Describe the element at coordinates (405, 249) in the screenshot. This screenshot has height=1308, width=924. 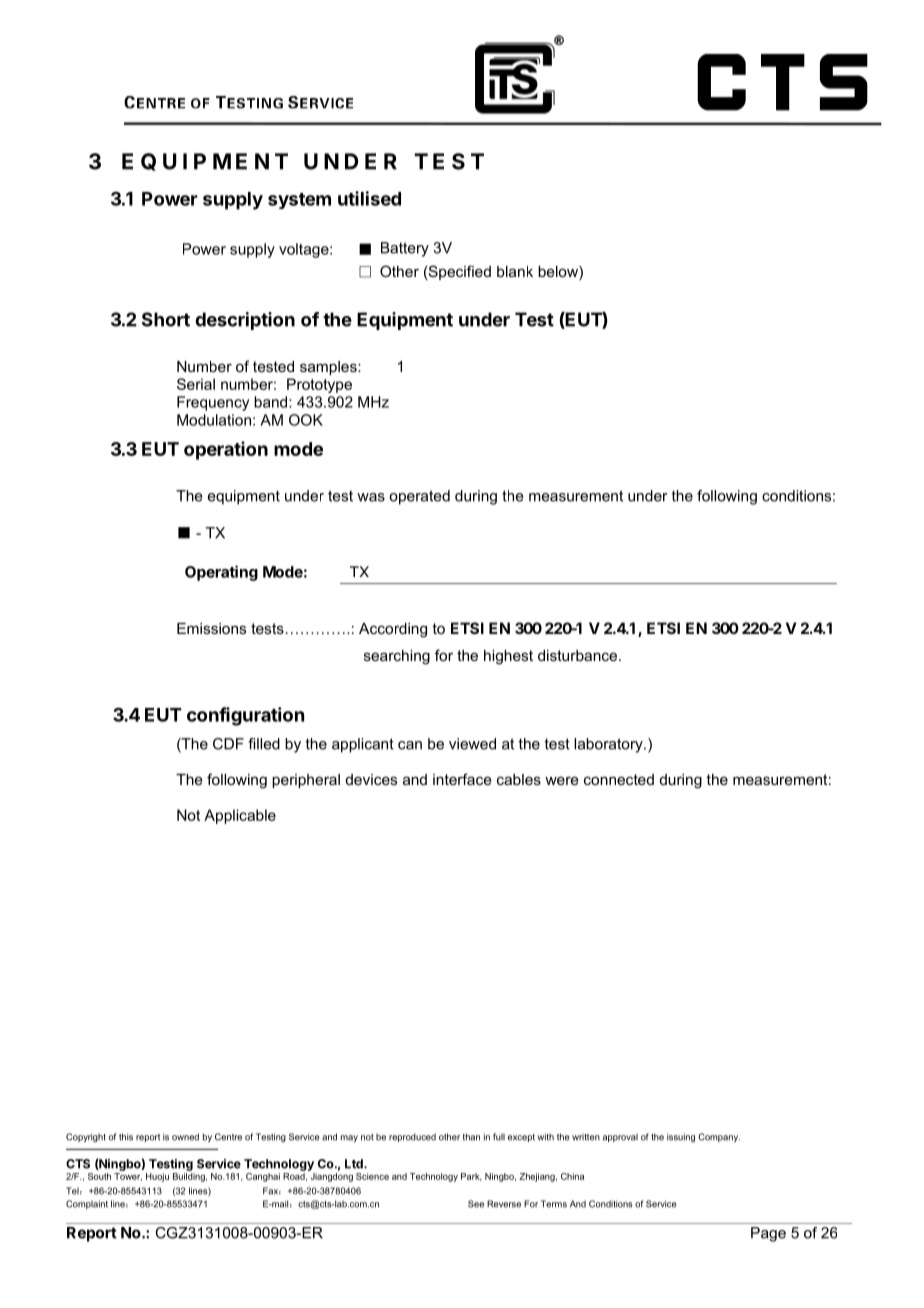
I see `Battery` at that location.
